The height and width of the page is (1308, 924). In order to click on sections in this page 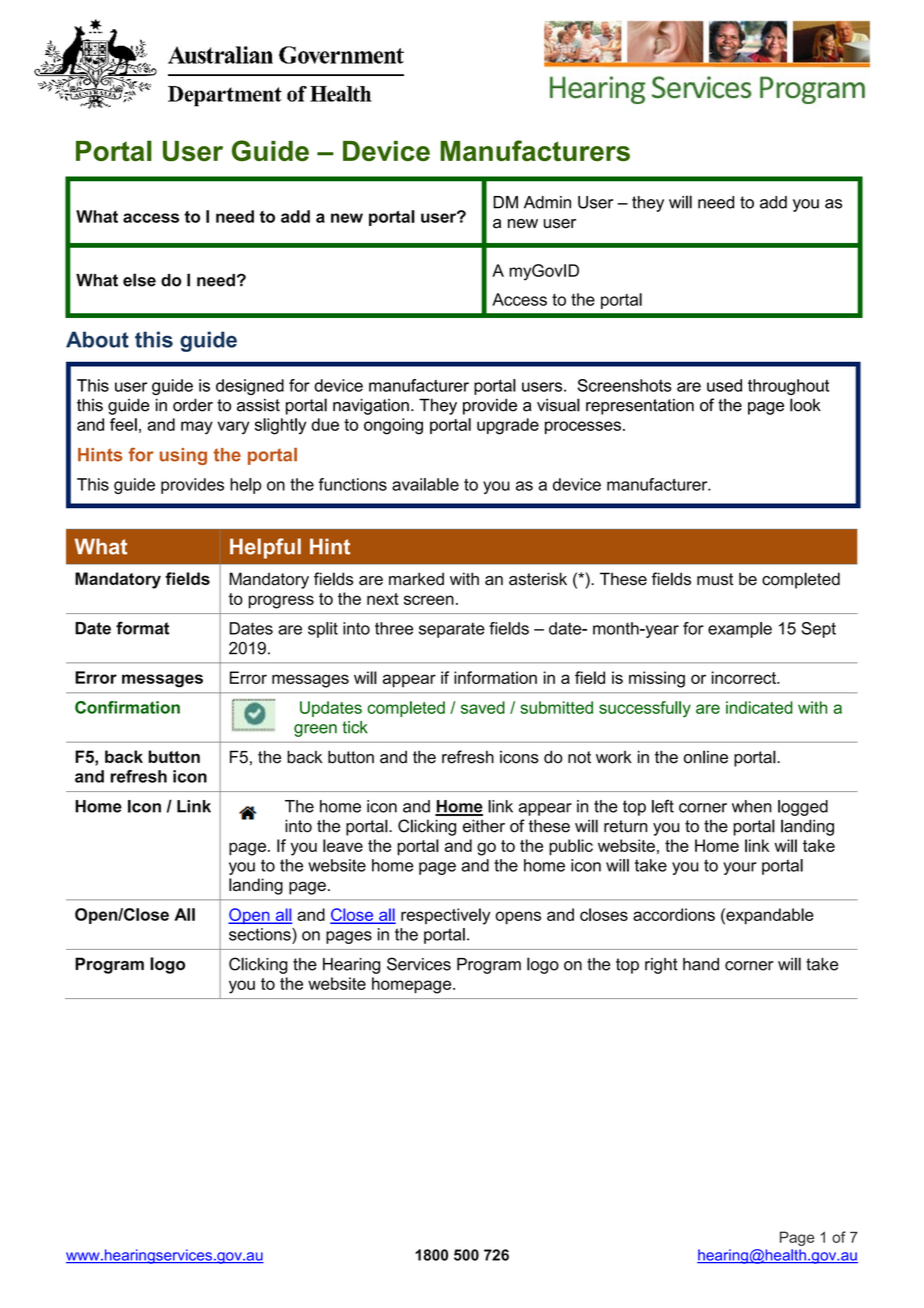, I will do `click(261, 934)`.
